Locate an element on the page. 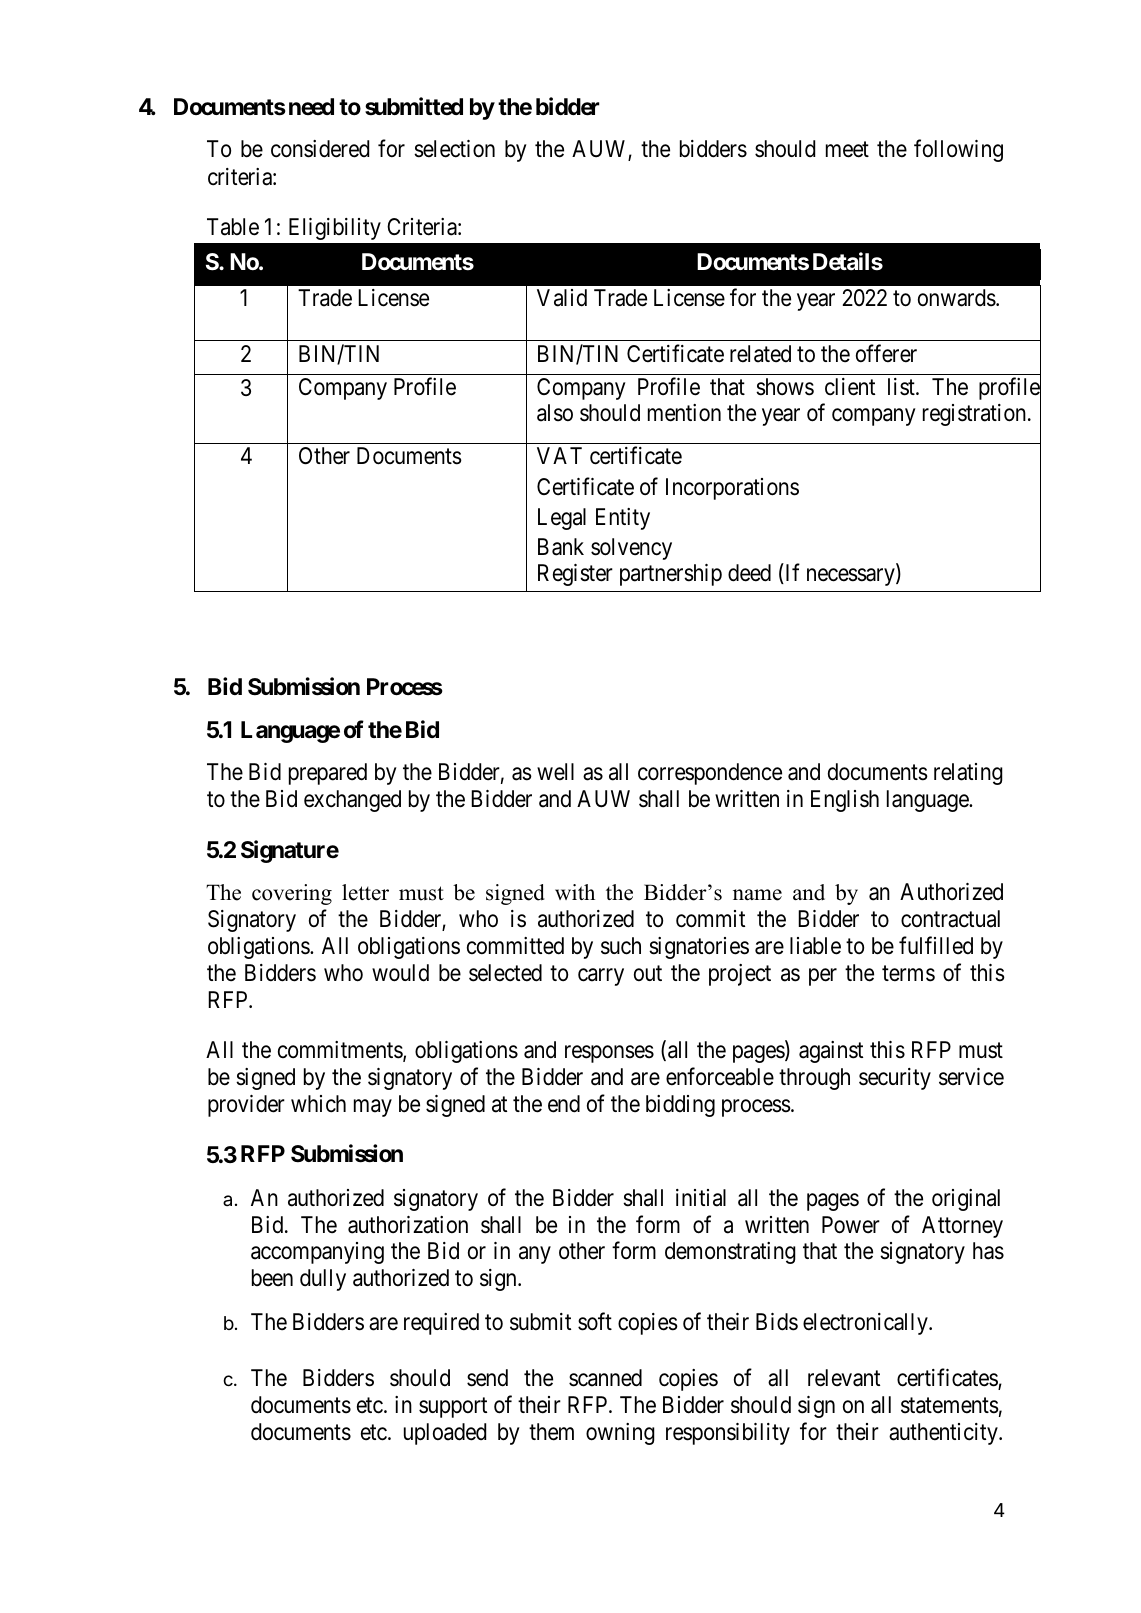  considered is located at coordinates (320, 149).
